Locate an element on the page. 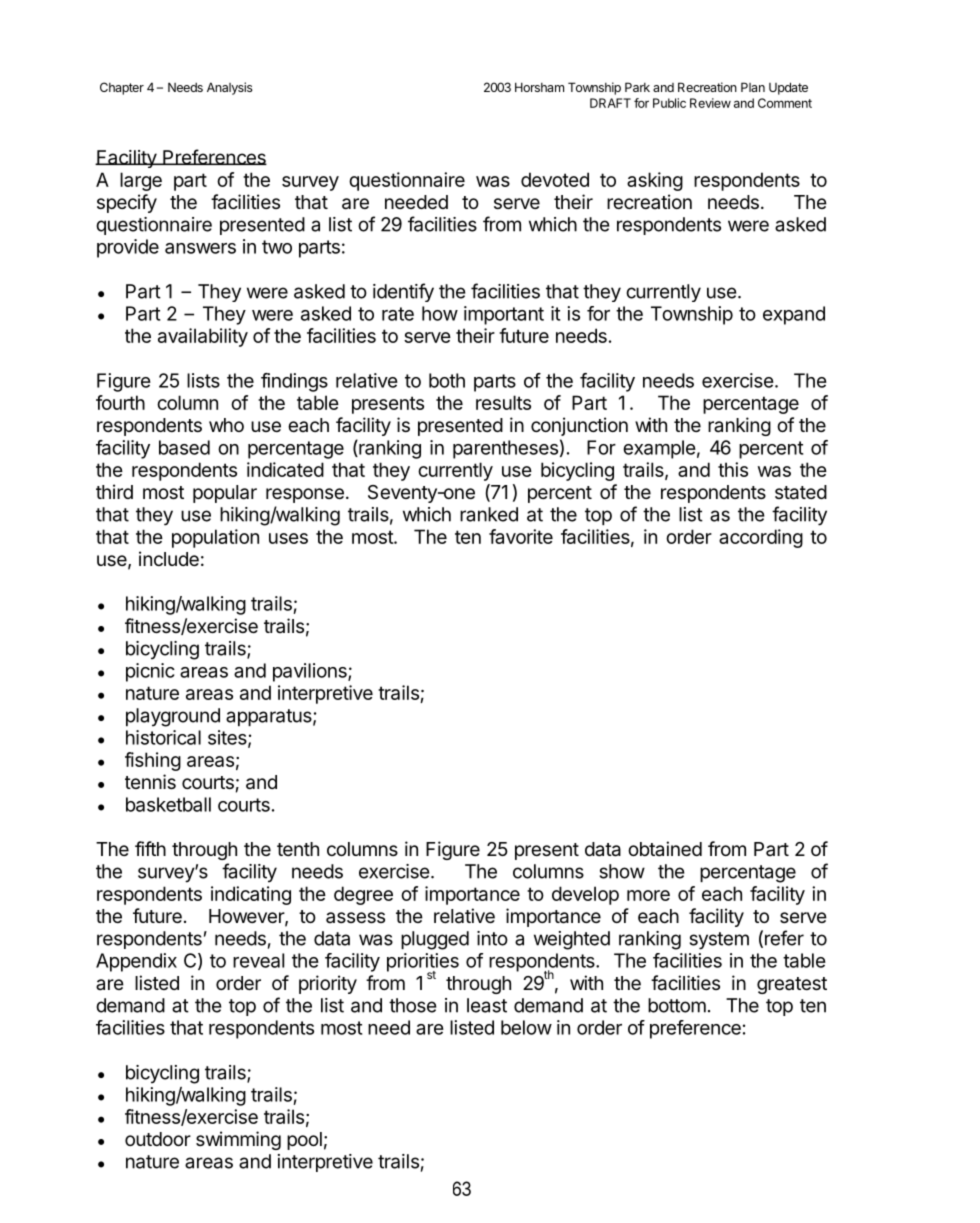 The height and width of the document is (1223, 980). Analysis is located at coordinates (230, 88).
